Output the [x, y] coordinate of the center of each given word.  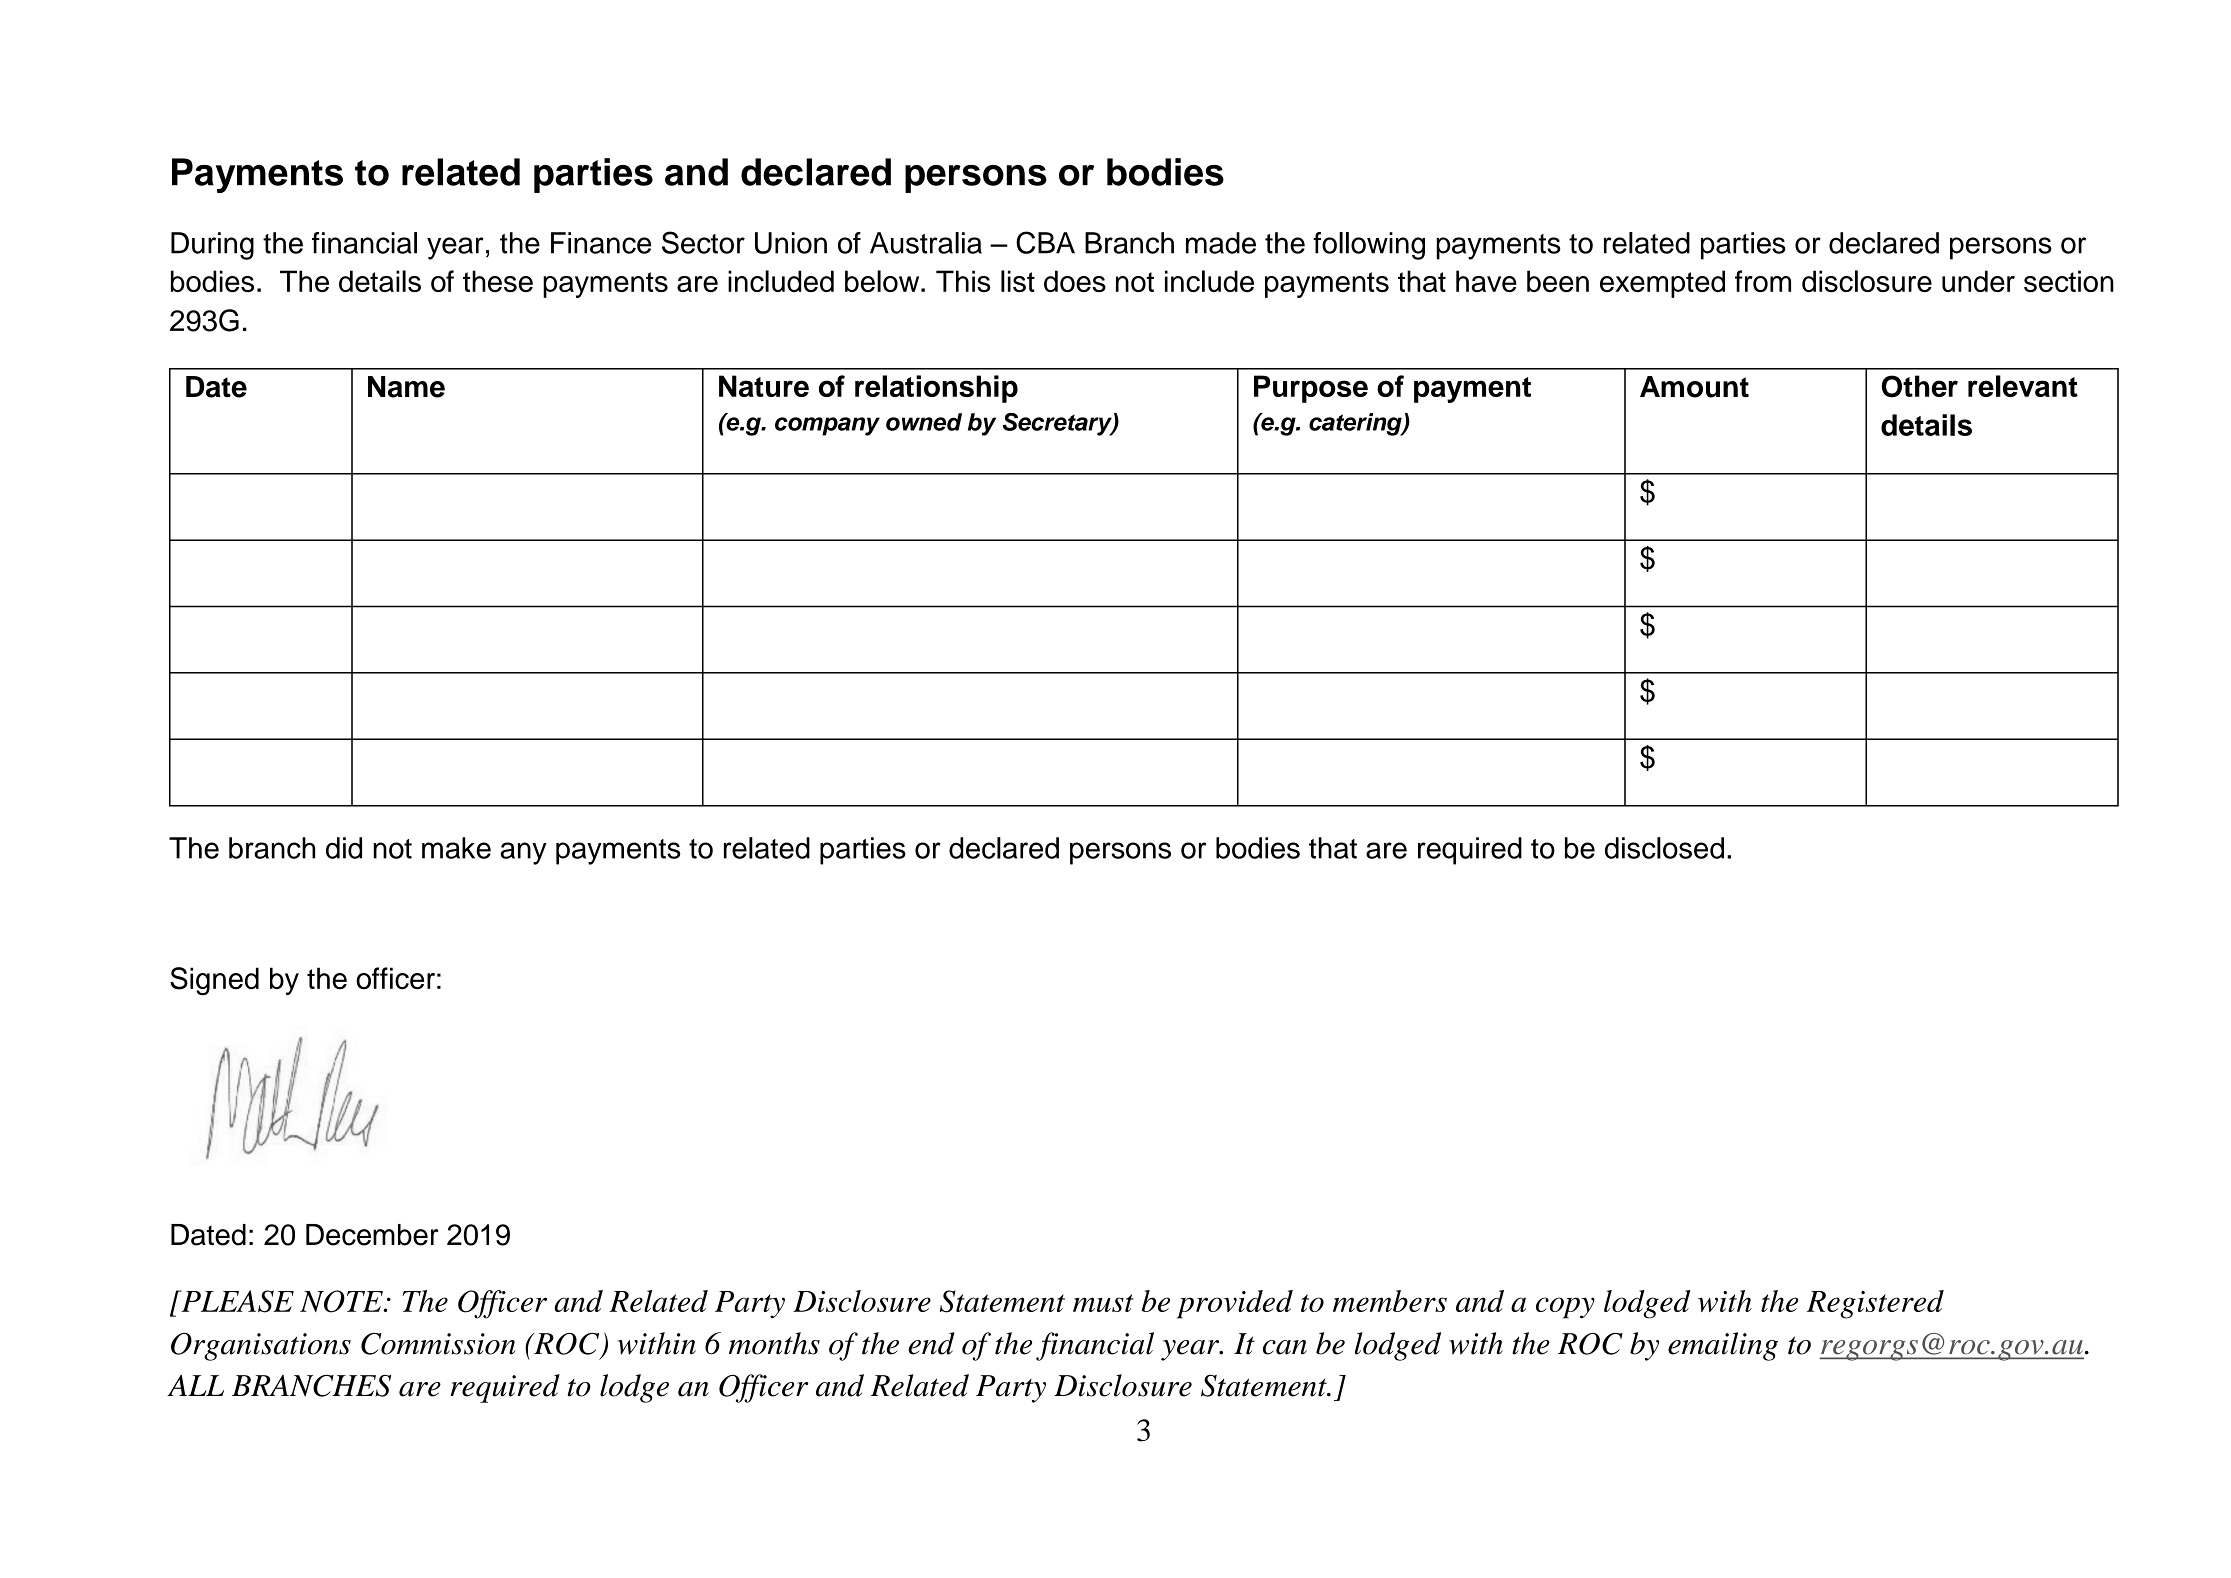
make [456, 848]
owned [924, 422]
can [1285, 1347]
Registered [1875, 1304]
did [344, 848]
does [1075, 281]
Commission [438, 1344]
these [498, 281]
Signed [214, 981]
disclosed [1664, 848]
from [1763, 281]
